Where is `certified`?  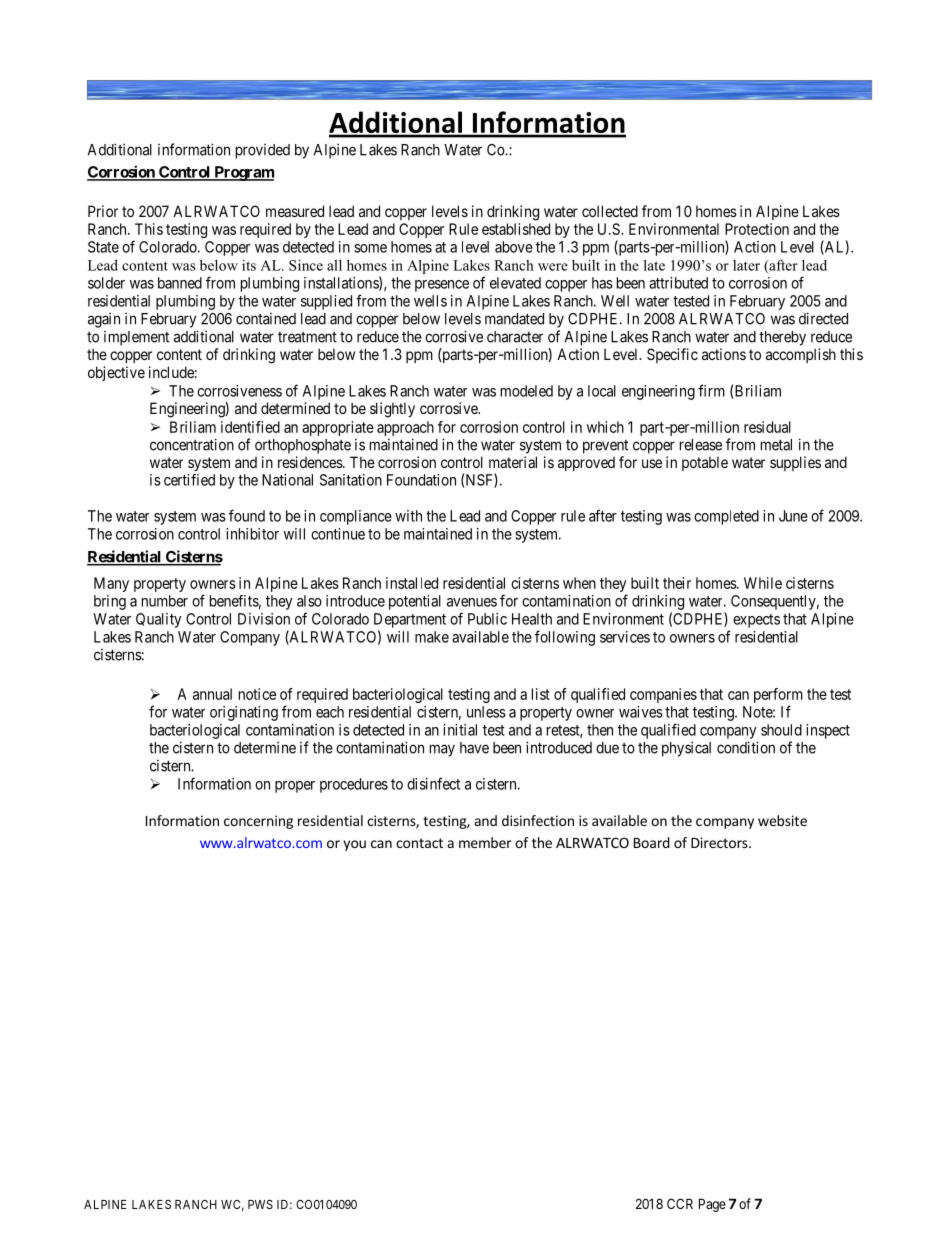 certified is located at coordinates (189, 480).
